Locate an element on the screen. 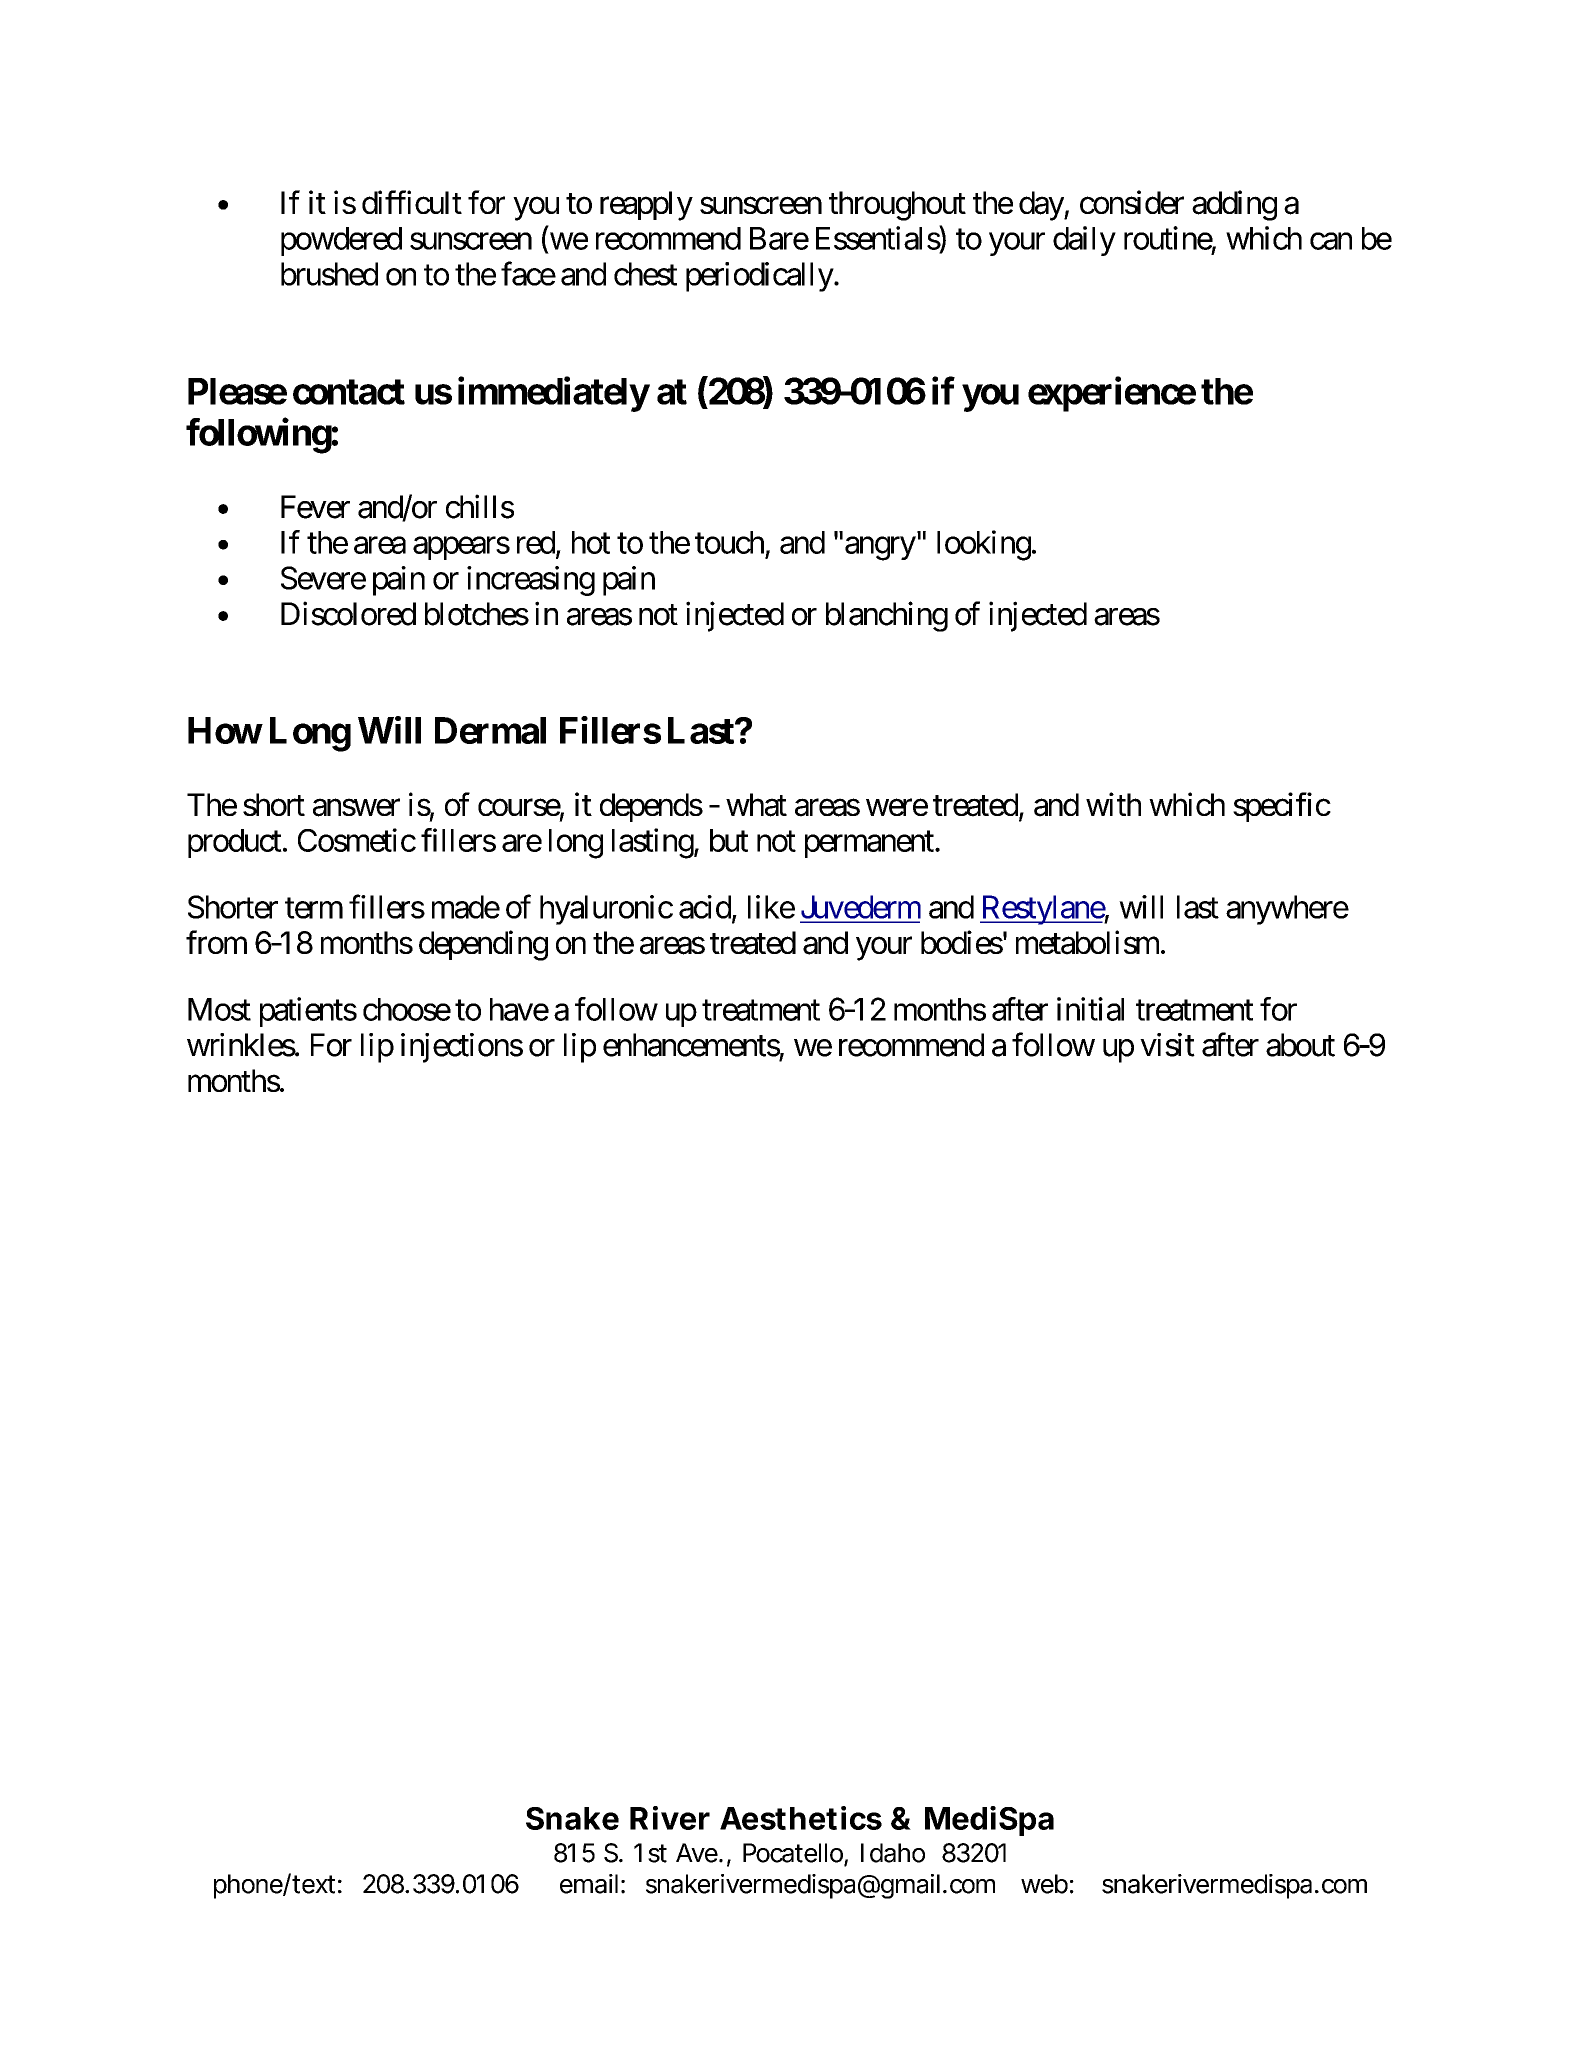 The width and height of the screenshot is (1581, 2046). powdered is located at coordinates (341, 241).
